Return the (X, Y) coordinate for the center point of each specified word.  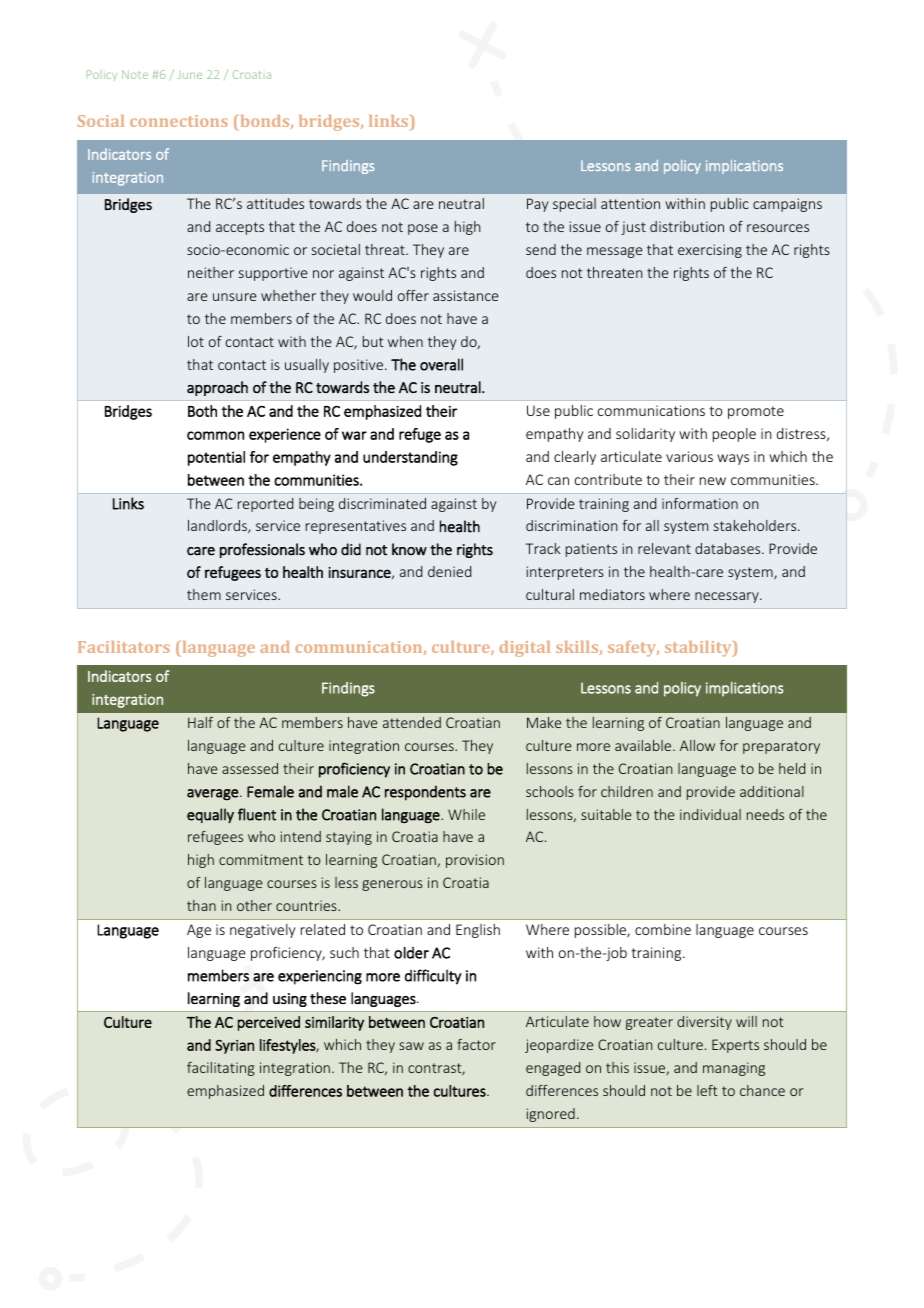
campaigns (787, 205)
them (204, 594)
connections (179, 121)
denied (449, 571)
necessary (728, 597)
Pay (538, 205)
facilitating (221, 1069)
